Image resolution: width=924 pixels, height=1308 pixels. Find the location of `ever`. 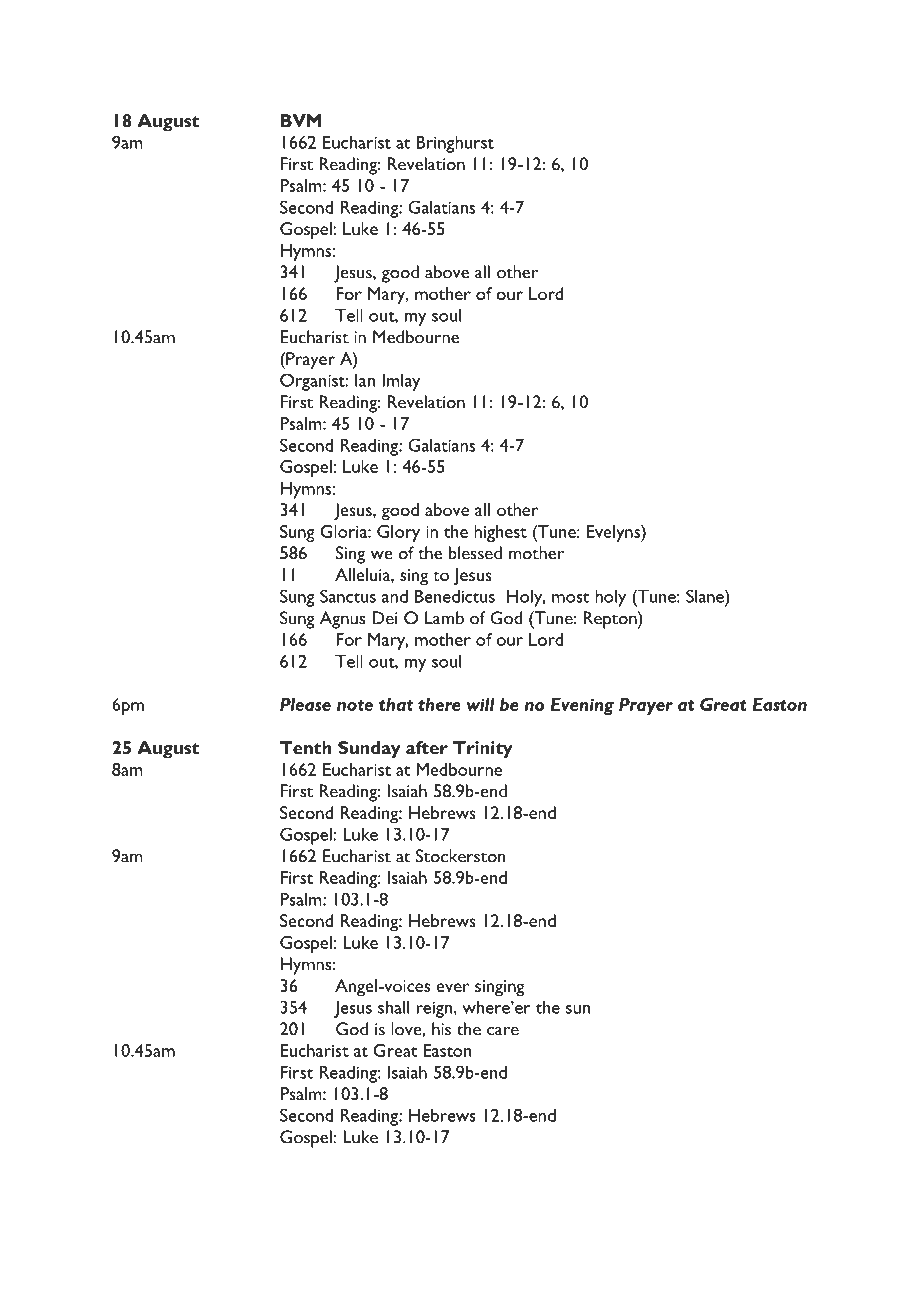

ever is located at coordinates (452, 987).
